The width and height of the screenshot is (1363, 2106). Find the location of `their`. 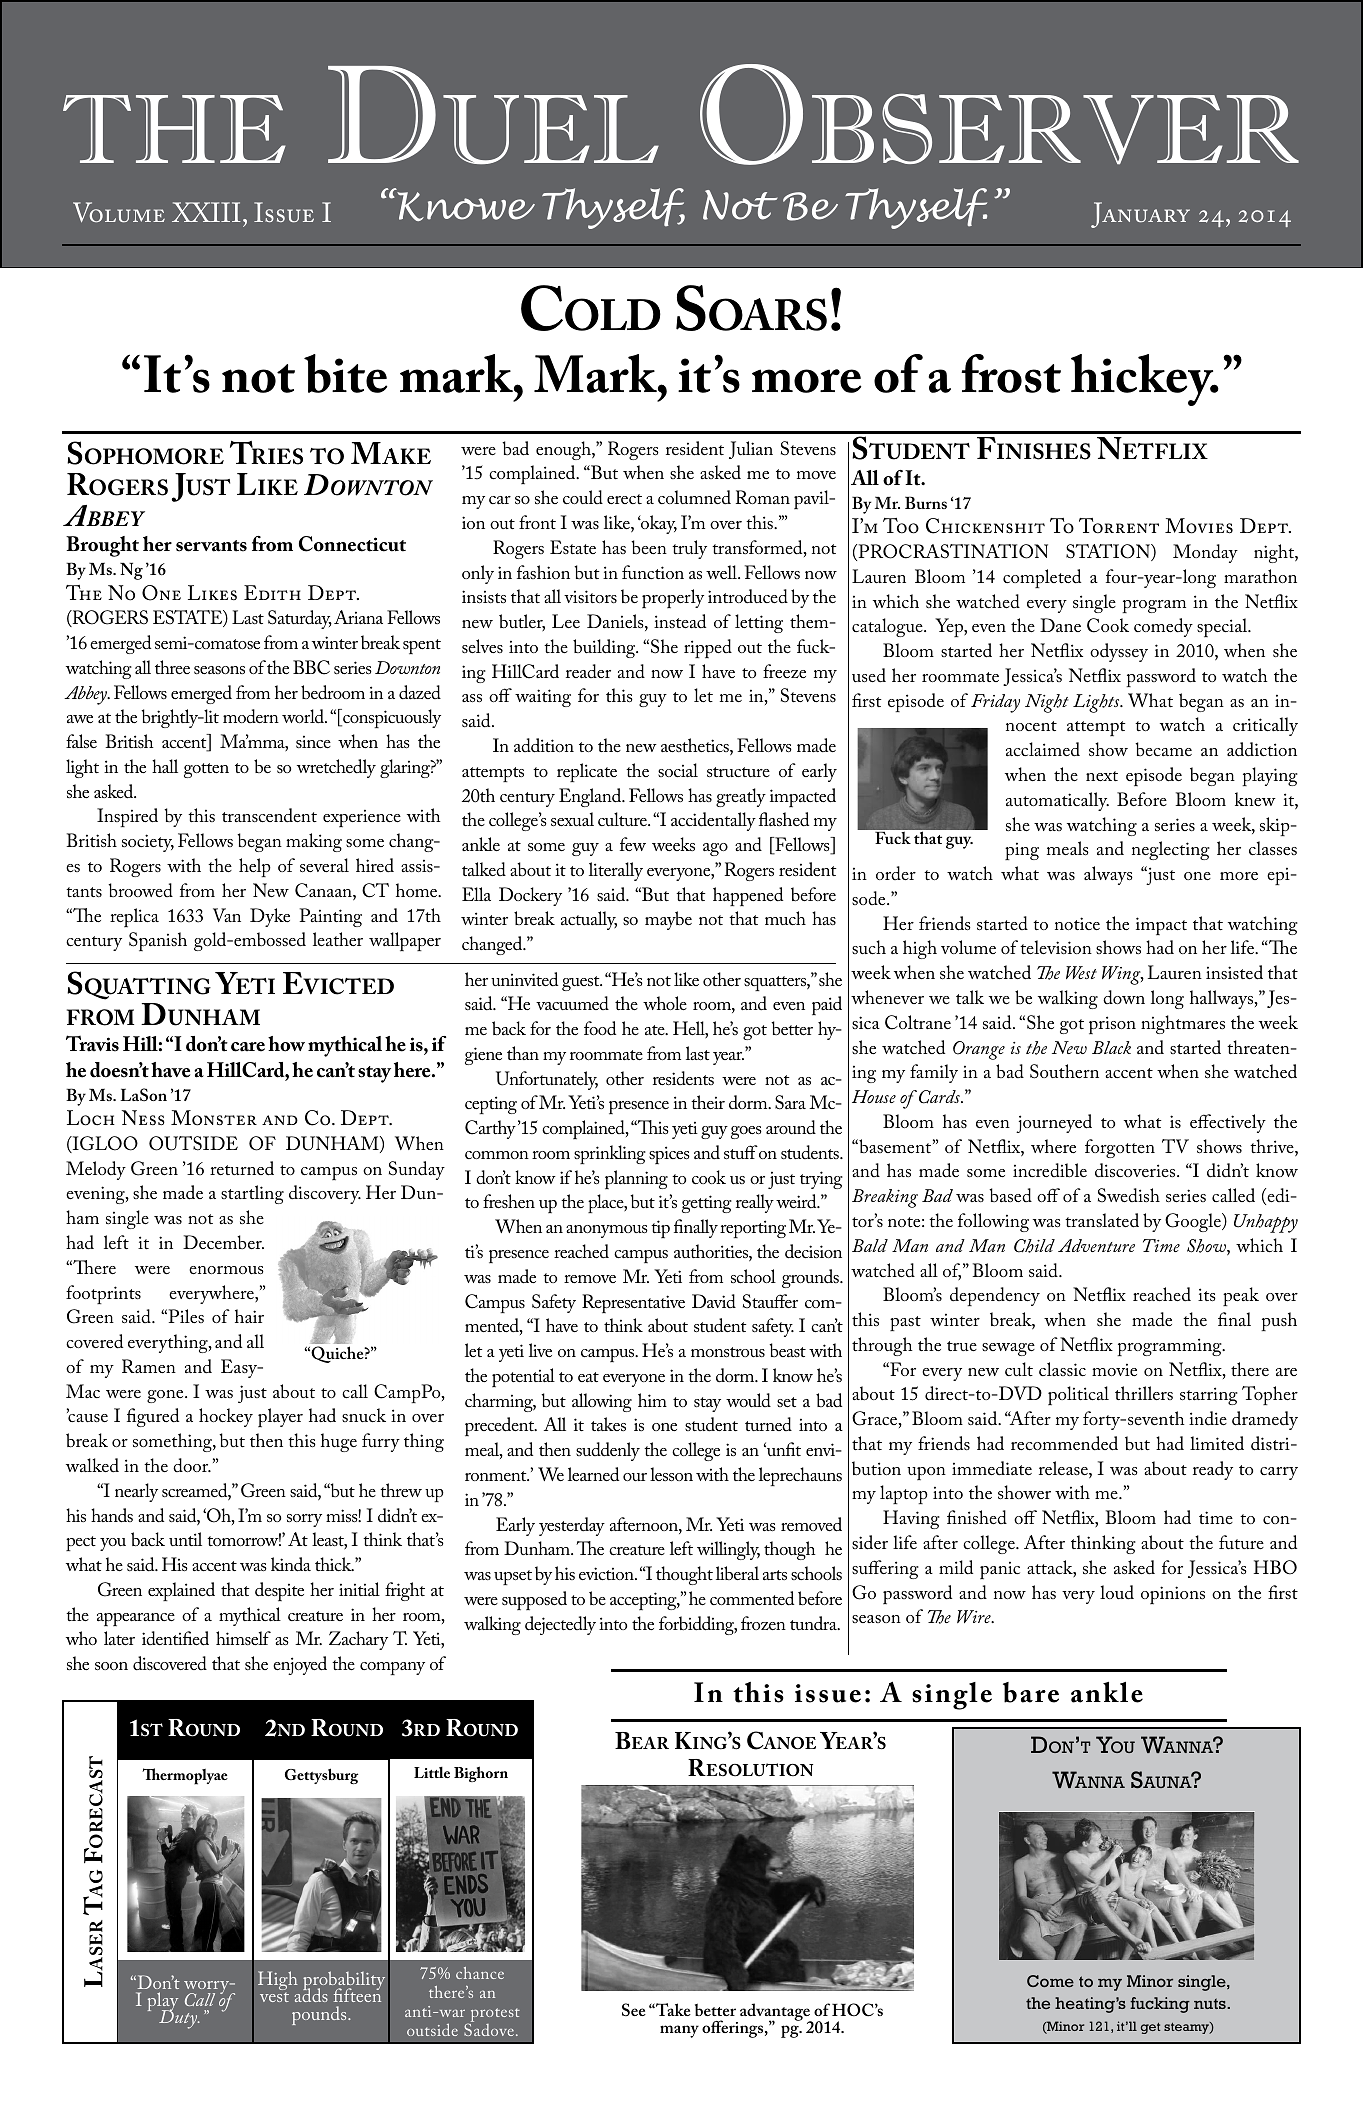

their is located at coordinates (708, 1102).
